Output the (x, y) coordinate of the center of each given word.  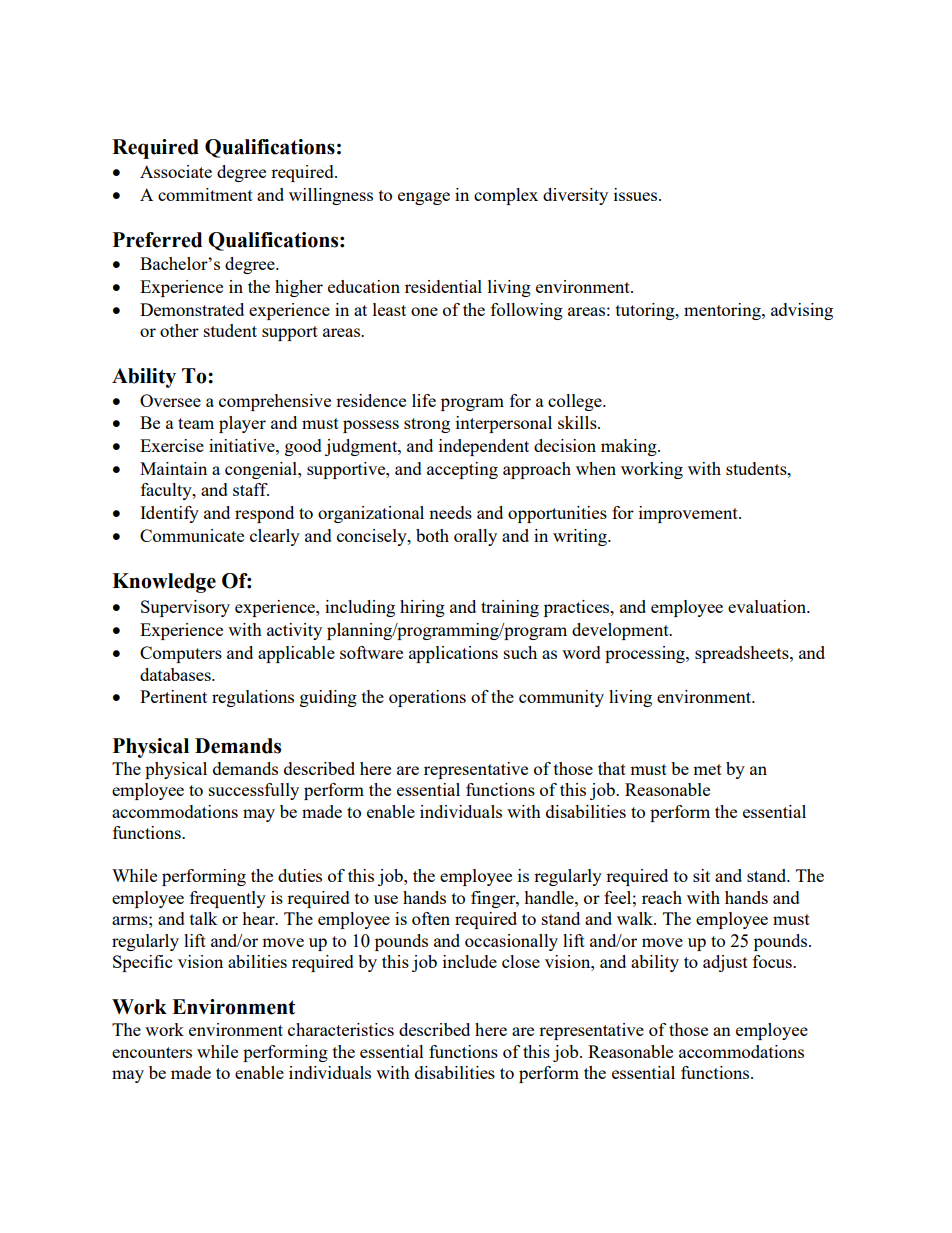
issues (637, 194)
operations (427, 698)
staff (251, 489)
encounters (152, 1052)
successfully (254, 791)
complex (506, 196)
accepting (462, 470)
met (707, 769)
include (470, 961)
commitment (205, 194)
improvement (689, 514)
